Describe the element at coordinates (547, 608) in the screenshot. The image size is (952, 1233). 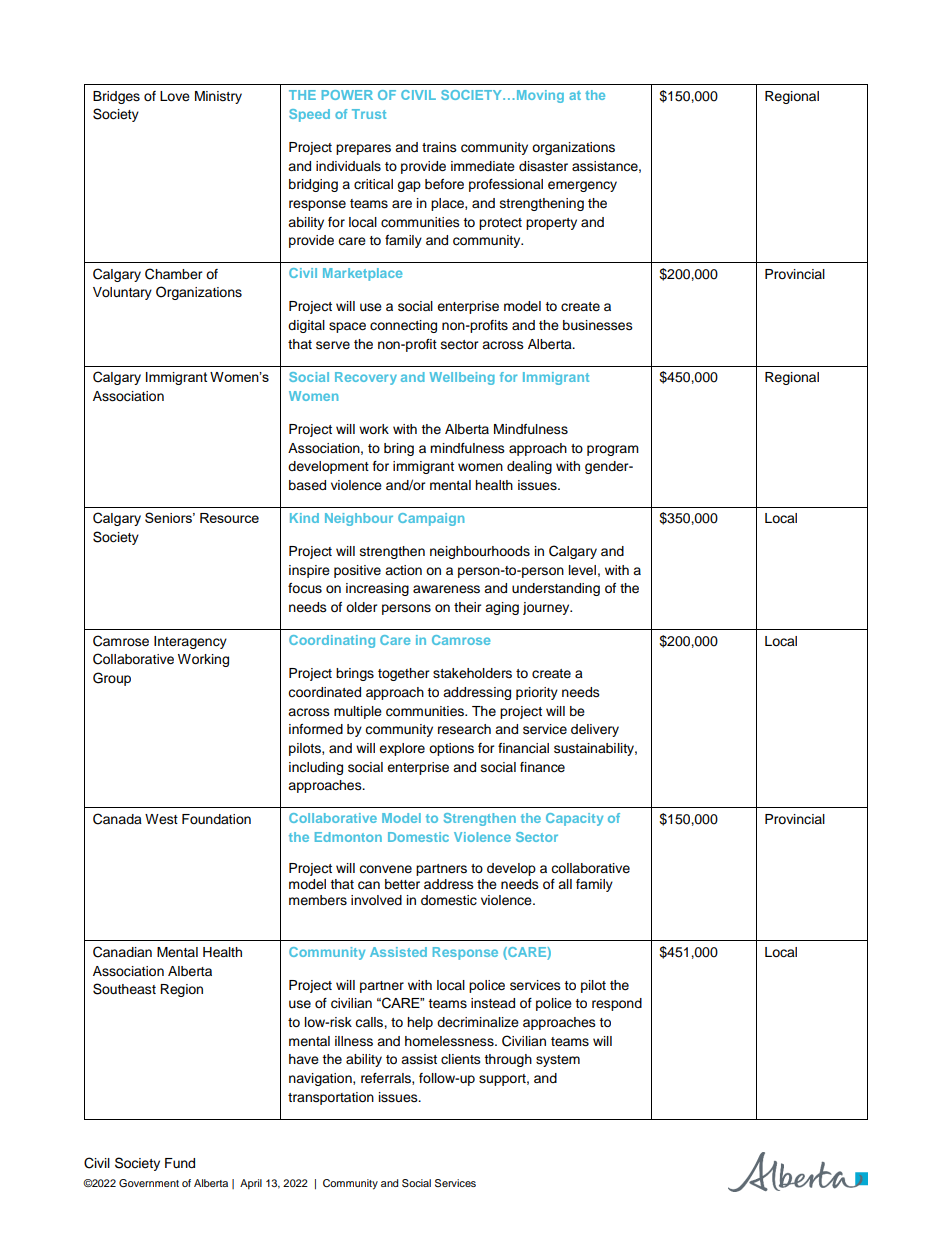
I see `journey` at that location.
